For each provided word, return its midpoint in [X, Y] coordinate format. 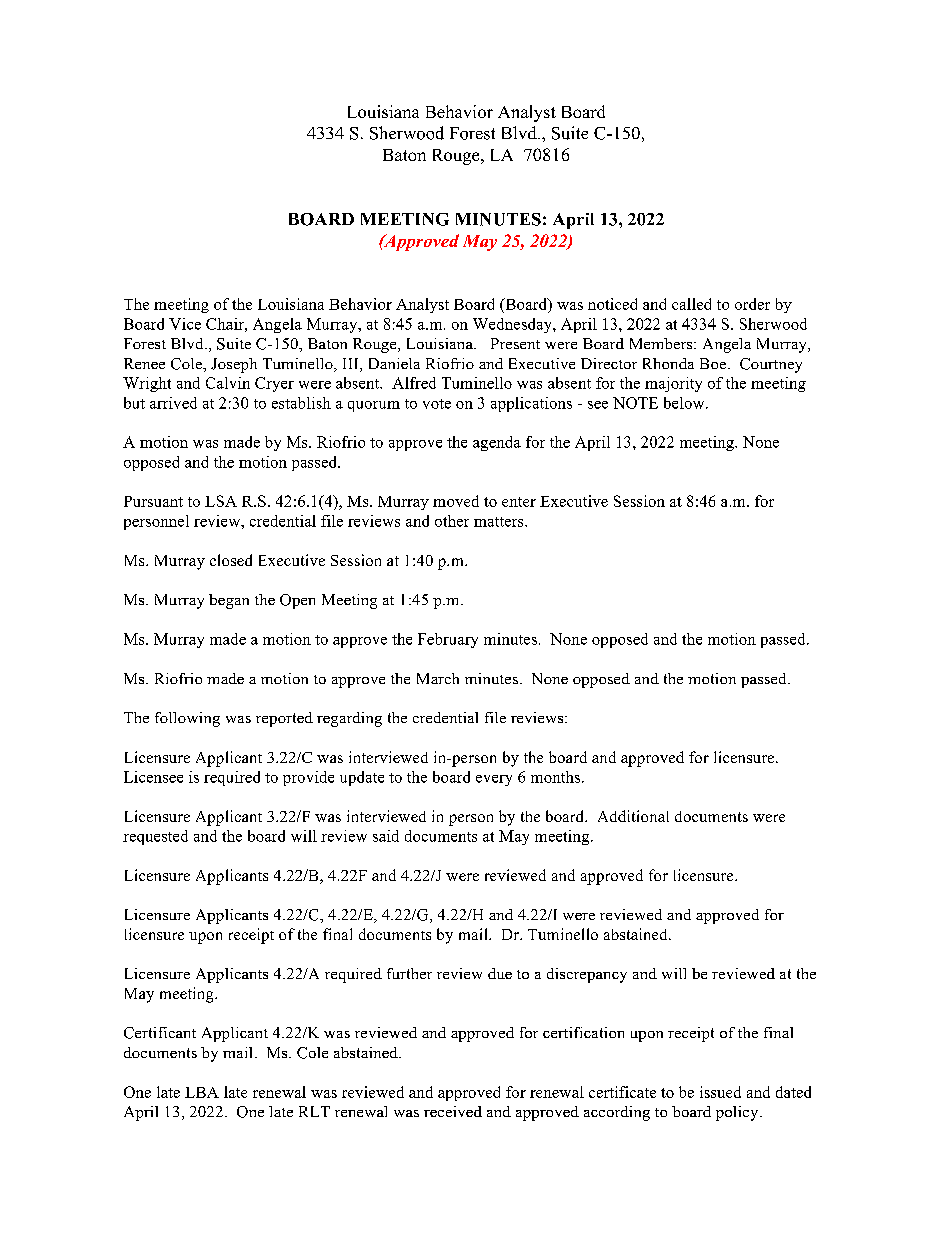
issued [720, 1092]
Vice [185, 324]
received [453, 1111]
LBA [202, 1092]
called [691, 304]
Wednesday [513, 325]
